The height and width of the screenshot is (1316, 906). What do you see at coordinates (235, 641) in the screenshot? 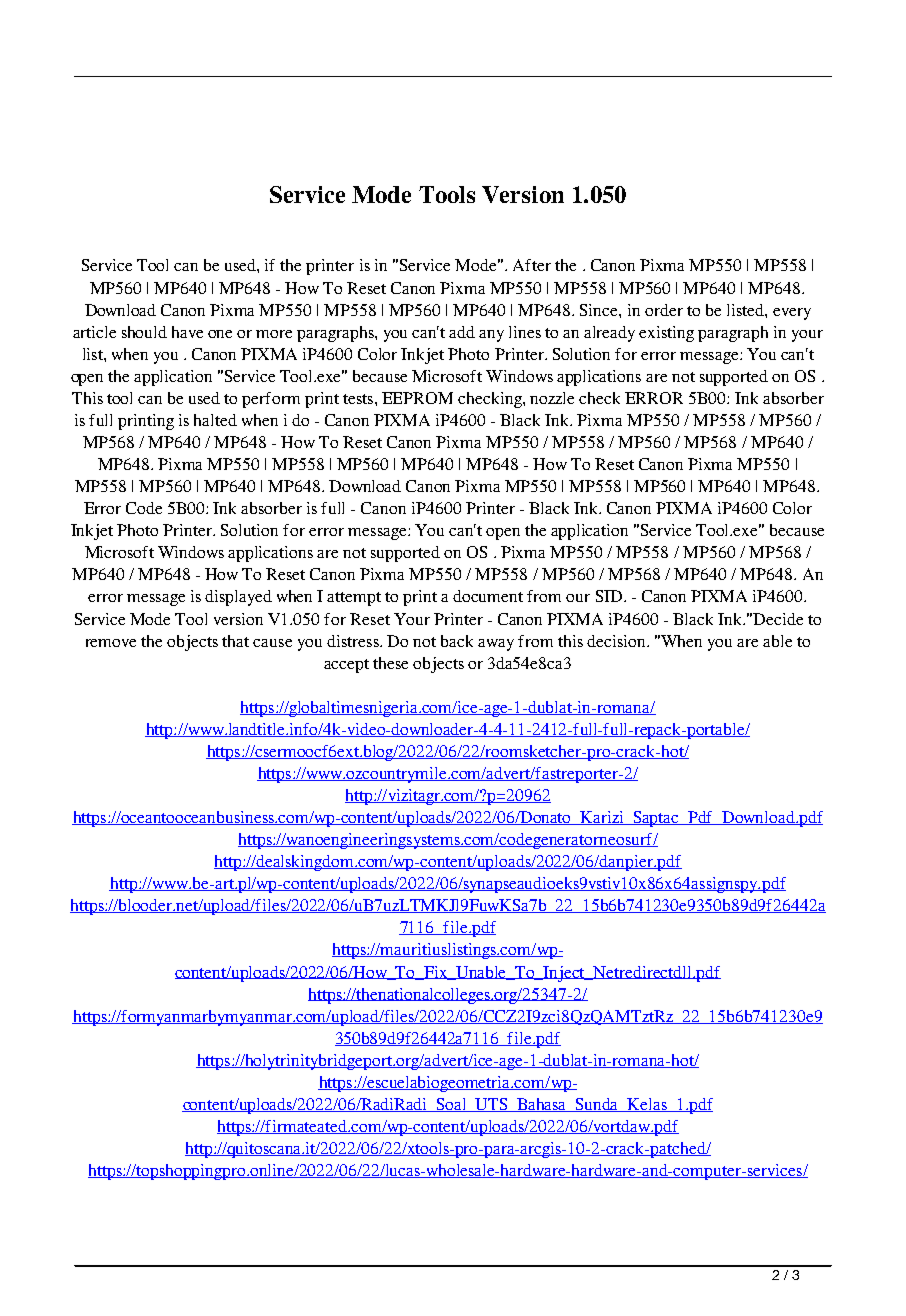
I see `that` at bounding box center [235, 641].
